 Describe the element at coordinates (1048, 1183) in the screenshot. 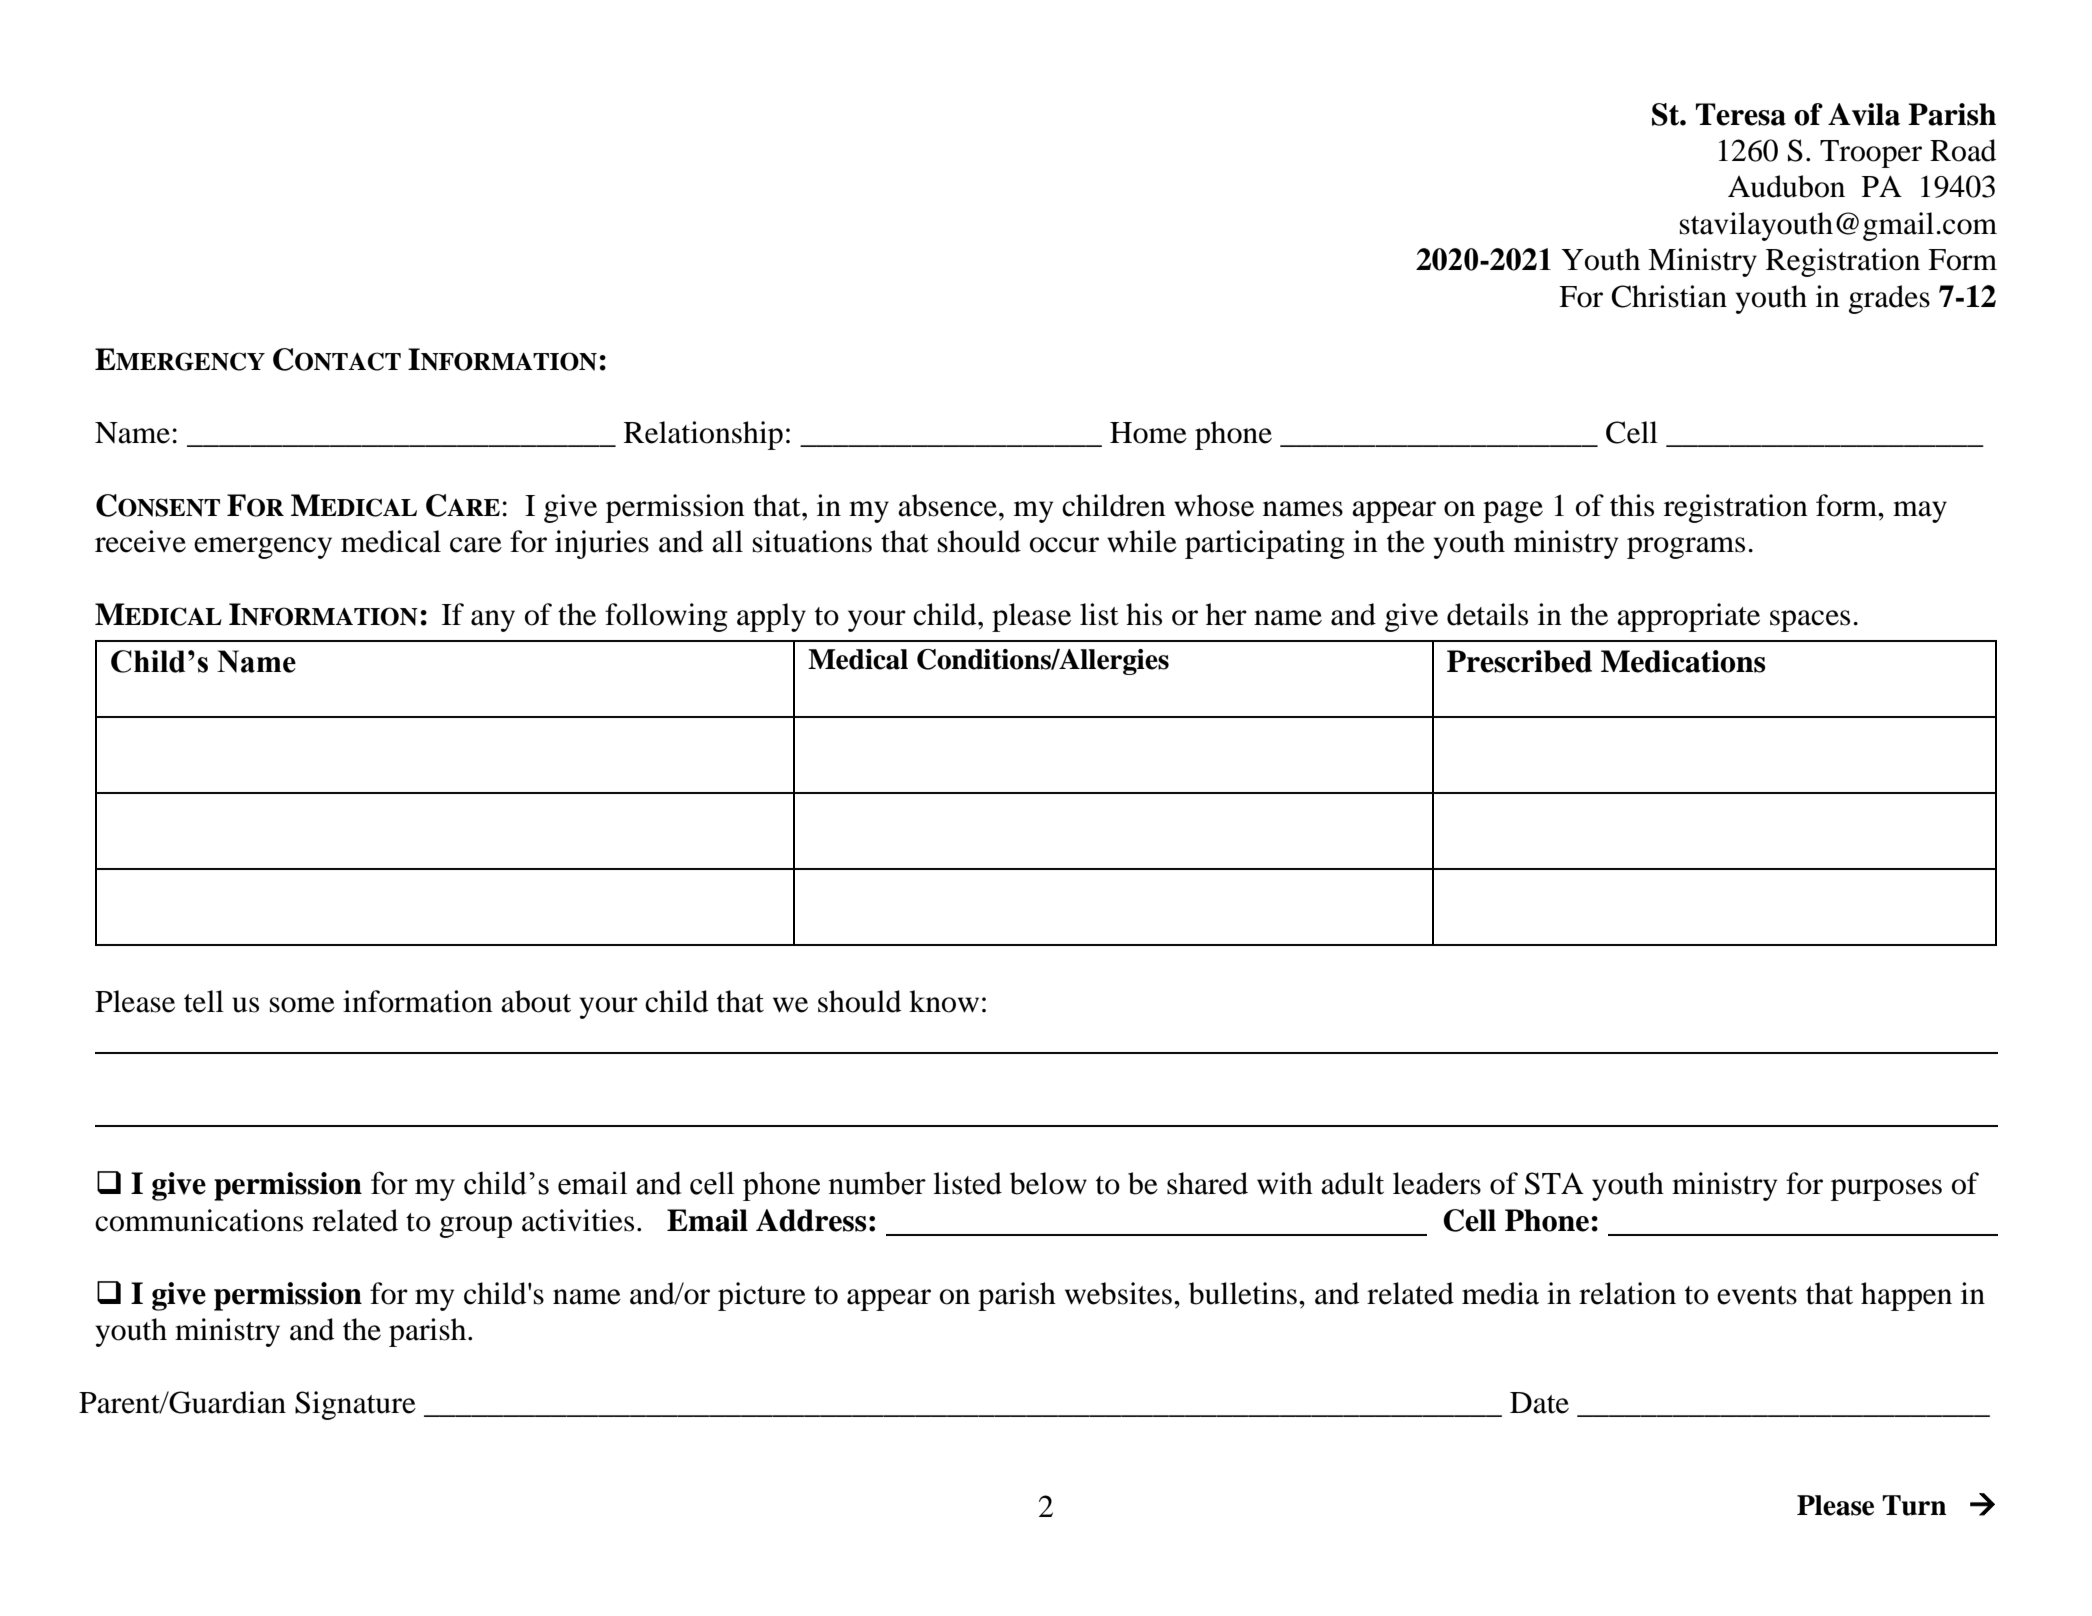

I see `below` at that location.
